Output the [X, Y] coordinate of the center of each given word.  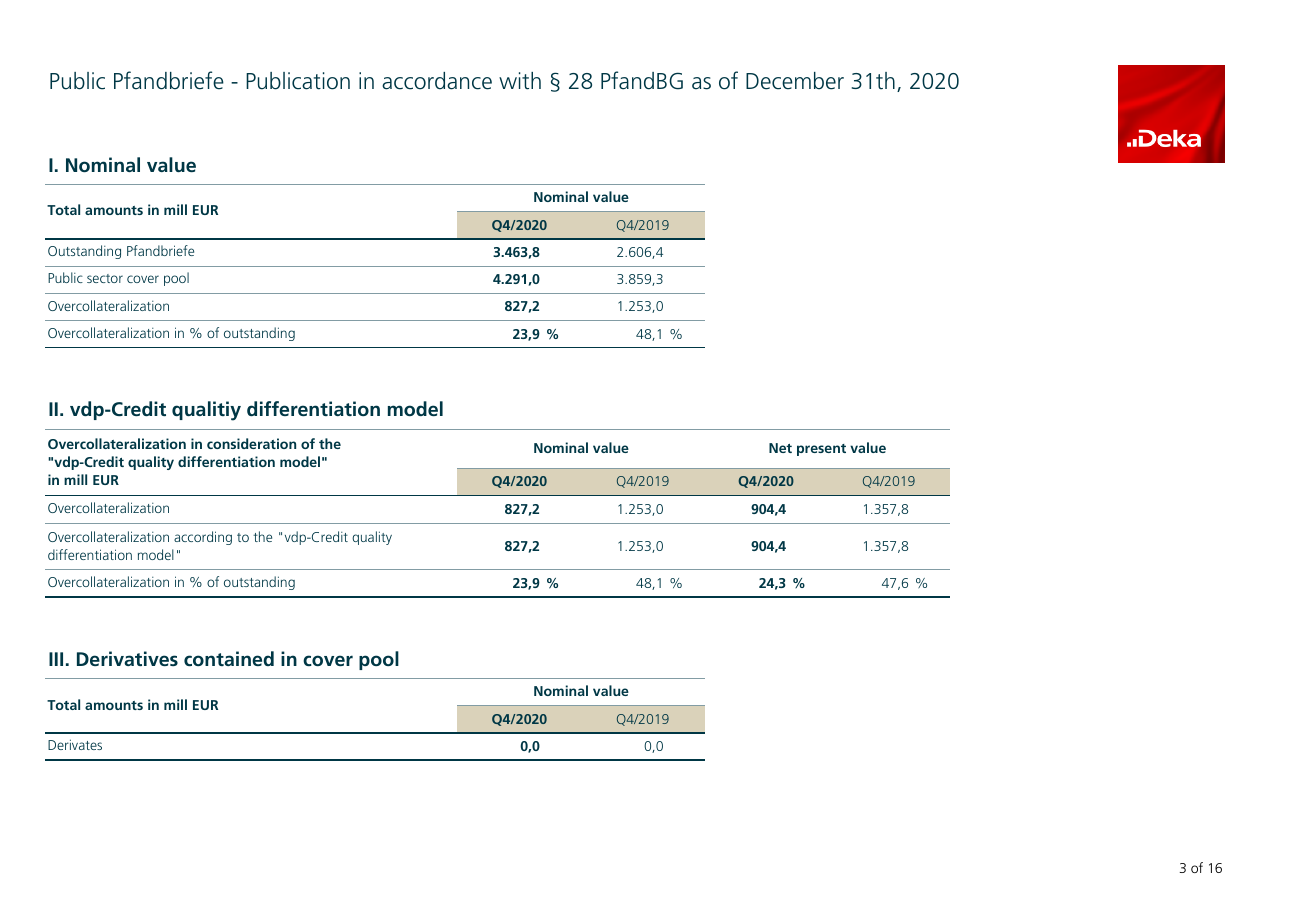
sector [105, 278]
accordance [437, 81]
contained [229, 658]
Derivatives [127, 658]
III [56, 659]
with [520, 81]
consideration [251, 443]
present [821, 450]
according [203, 538]
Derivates [75, 744]
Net [780, 448]
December [795, 81]
